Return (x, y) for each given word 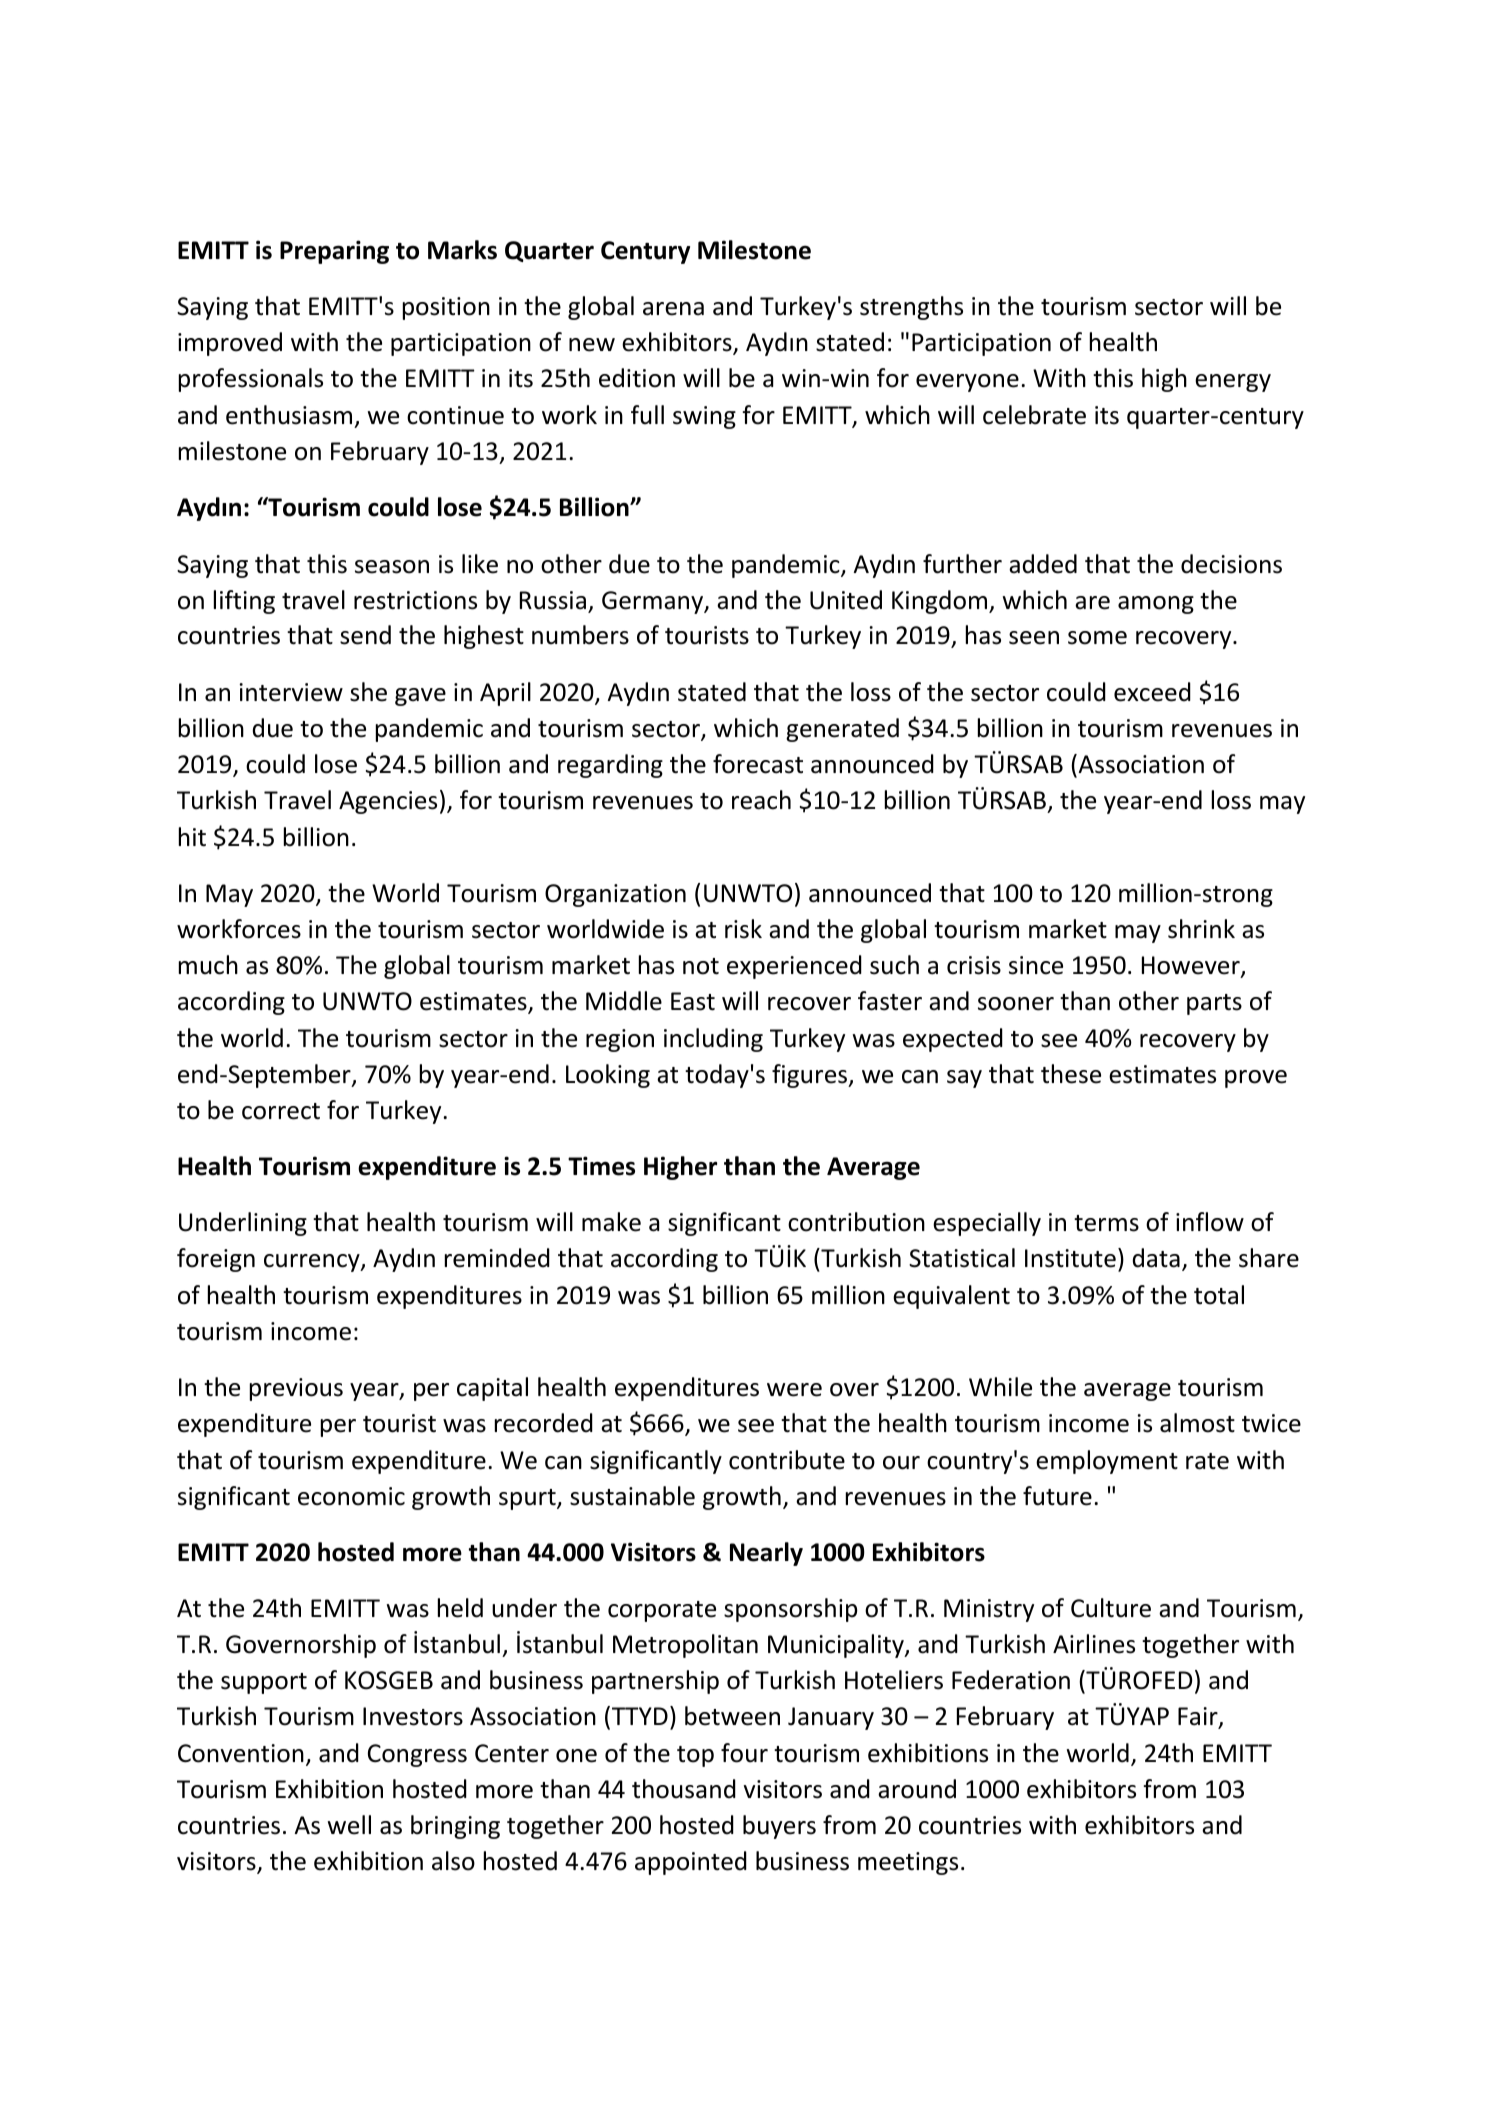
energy (1233, 383)
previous (296, 1389)
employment (1107, 1462)
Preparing (334, 252)
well (349, 1825)
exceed (1152, 692)
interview (291, 692)
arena (673, 309)
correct (281, 1111)
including (713, 1040)
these (1071, 1074)
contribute (787, 1460)
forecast (758, 764)
